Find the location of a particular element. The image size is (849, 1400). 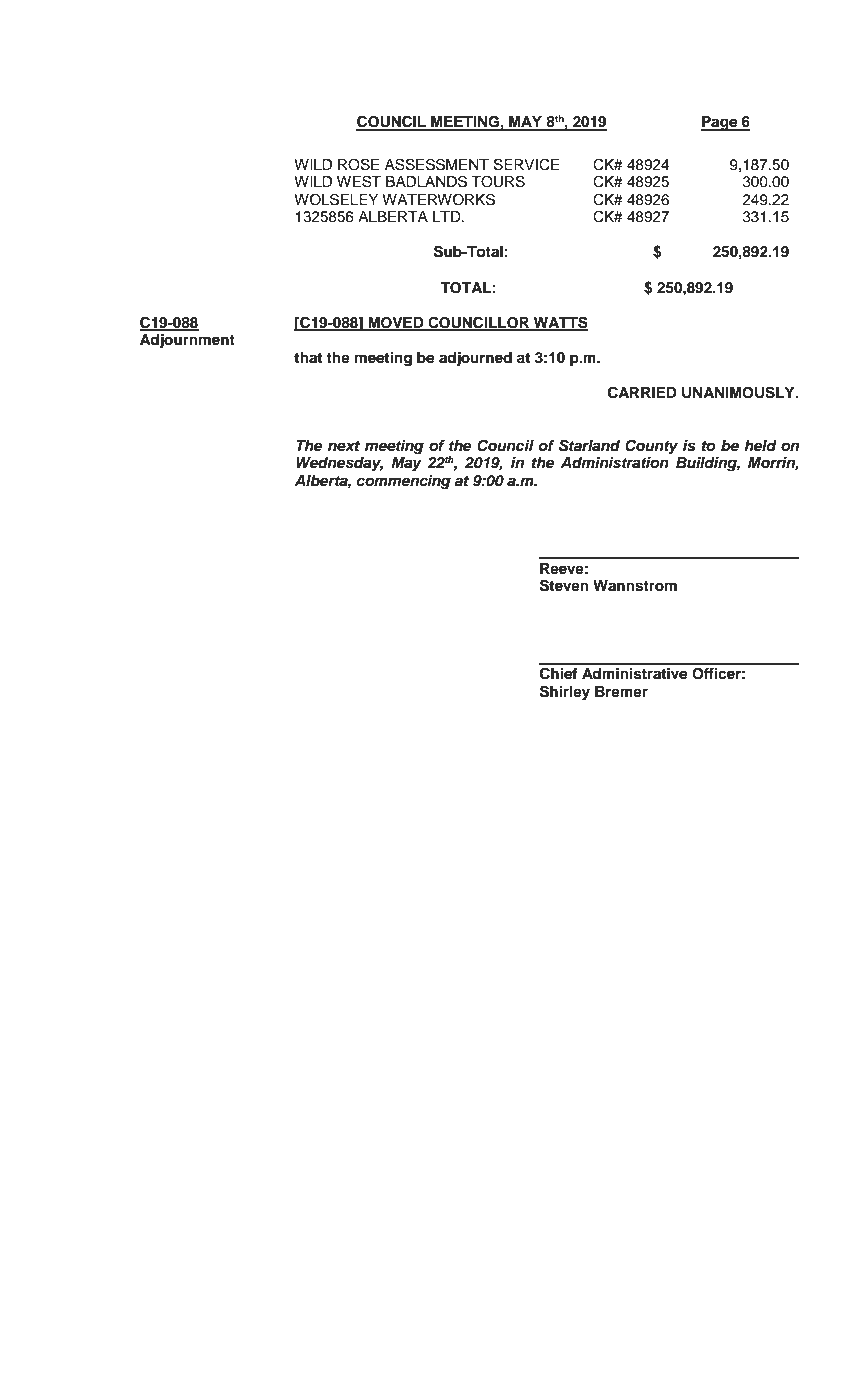

CARRIED is located at coordinates (642, 392).
